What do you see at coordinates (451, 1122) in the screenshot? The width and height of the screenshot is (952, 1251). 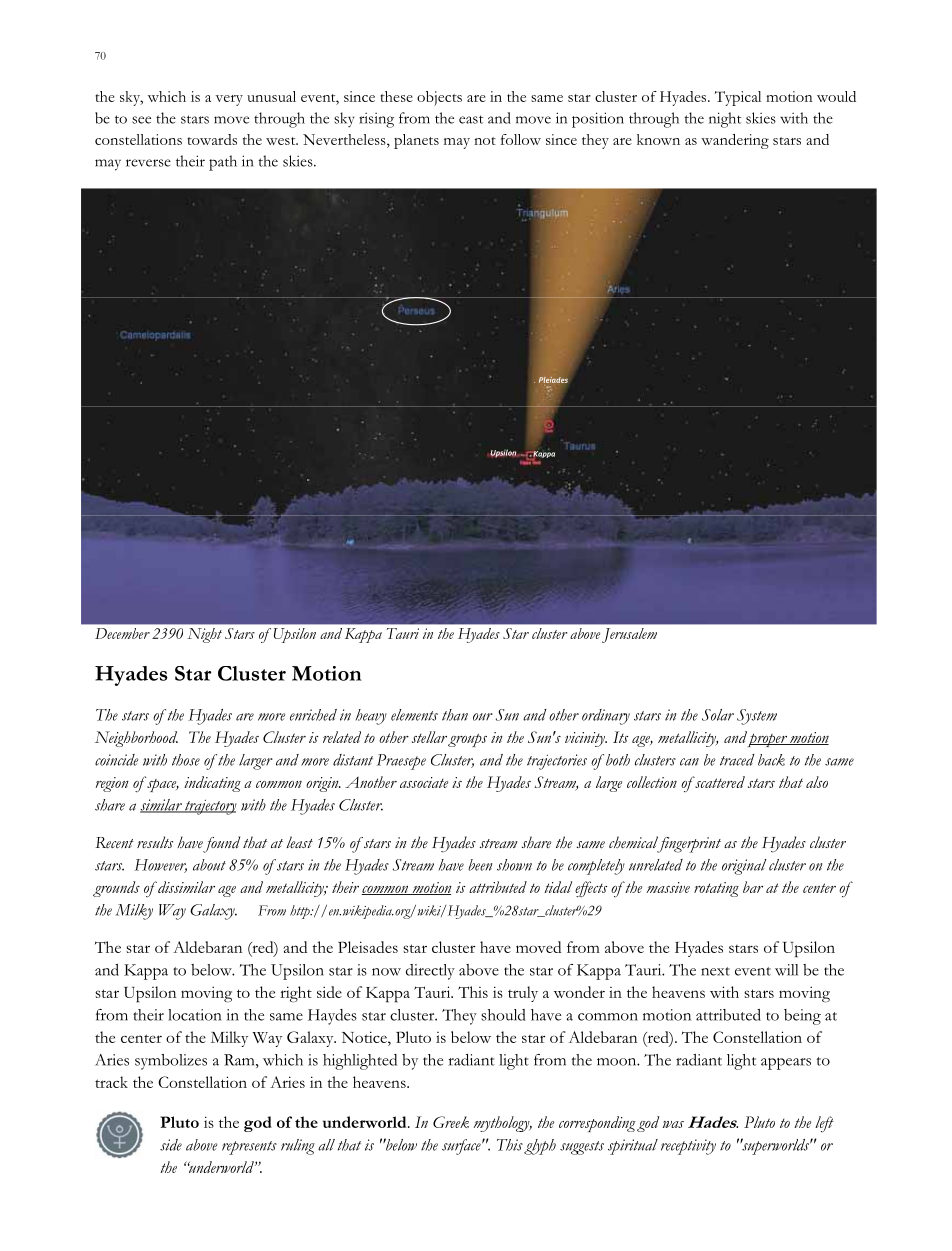 I see `Greek` at bounding box center [451, 1122].
